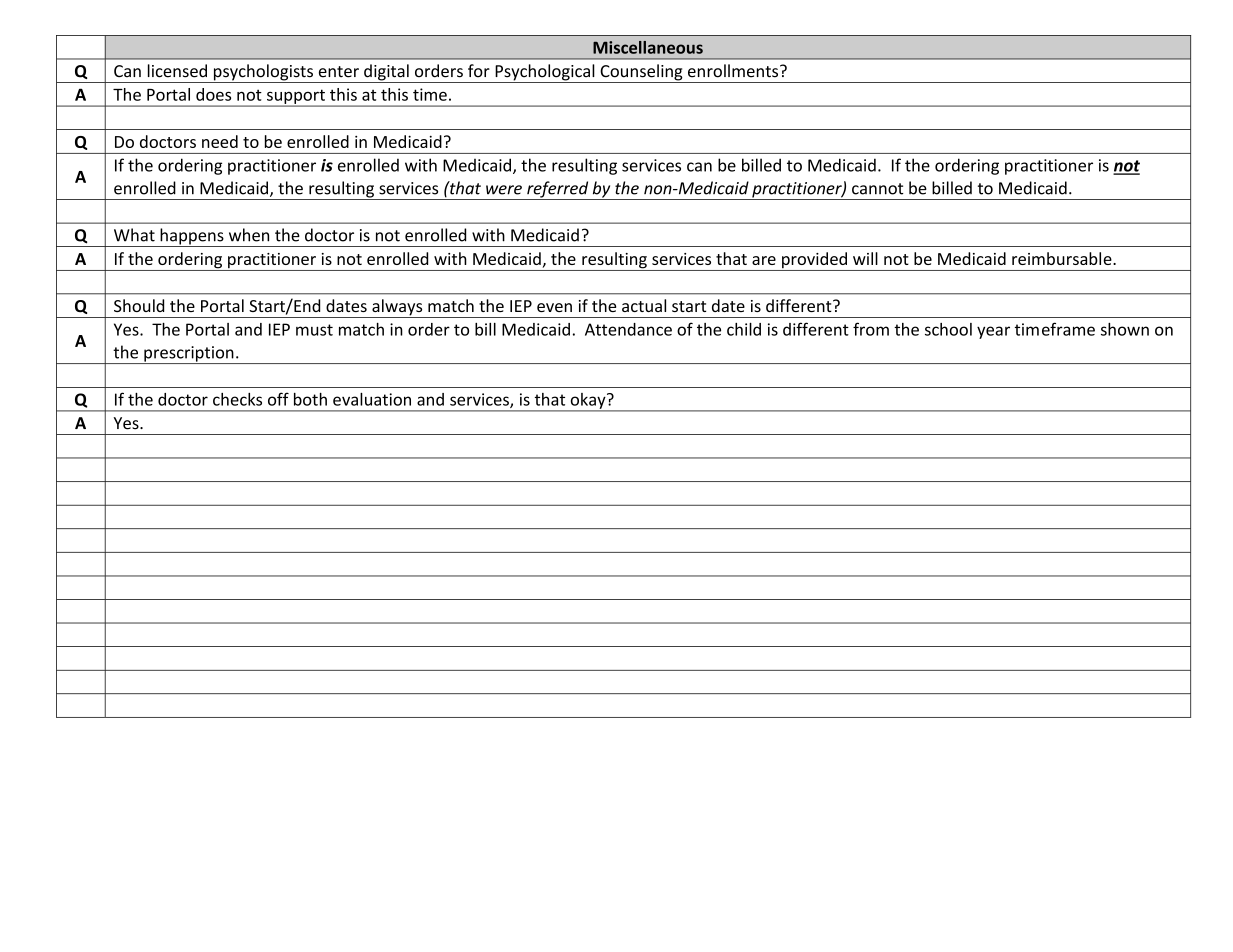  What do you see at coordinates (1063, 258) in the image?
I see `reimbursable` at bounding box center [1063, 258].
